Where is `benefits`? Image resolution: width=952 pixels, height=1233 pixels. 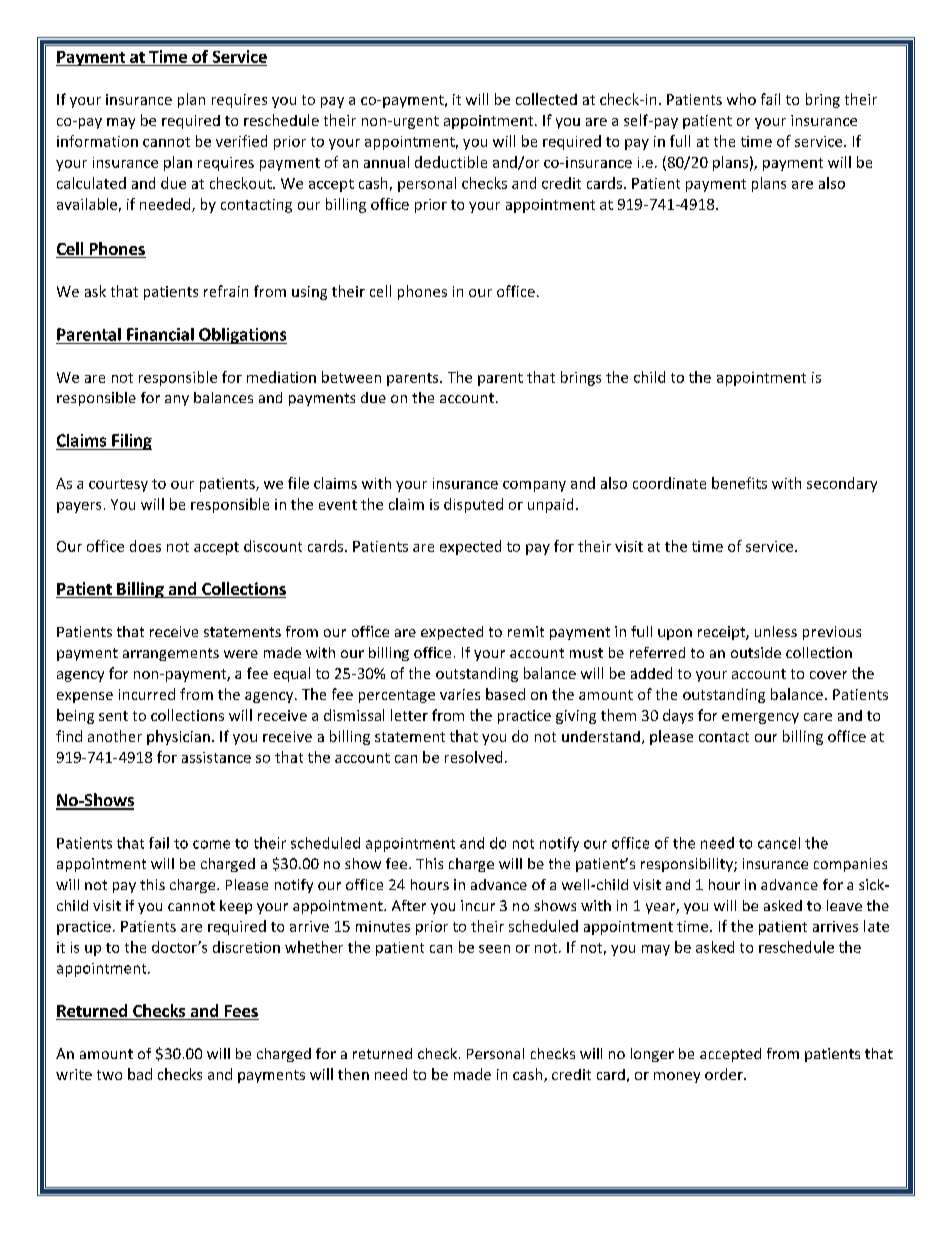
benefits is located at coordinates (739, 483).
